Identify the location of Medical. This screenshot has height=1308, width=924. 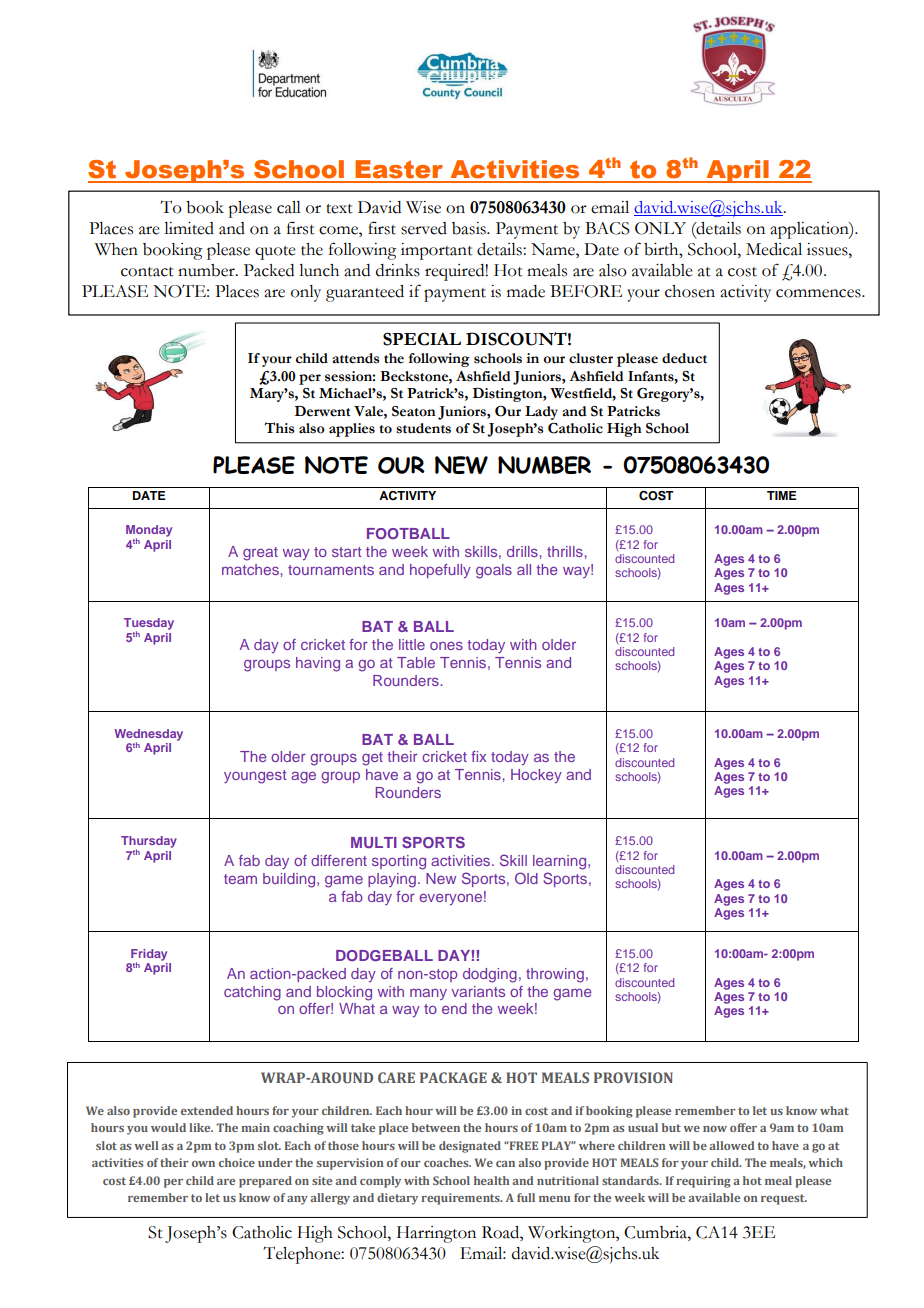
(774, 249).
